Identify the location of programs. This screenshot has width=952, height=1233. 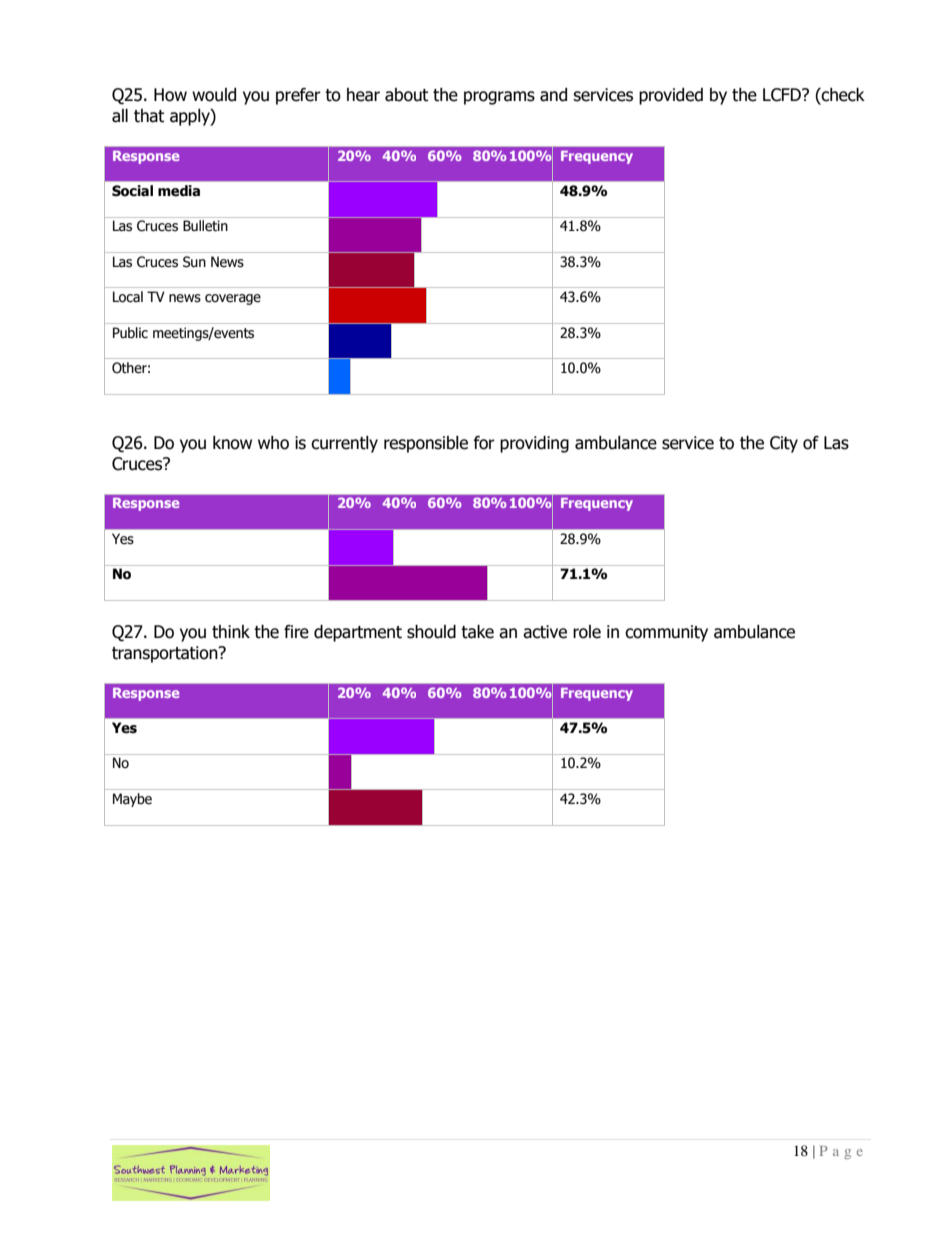
(499, 98).
